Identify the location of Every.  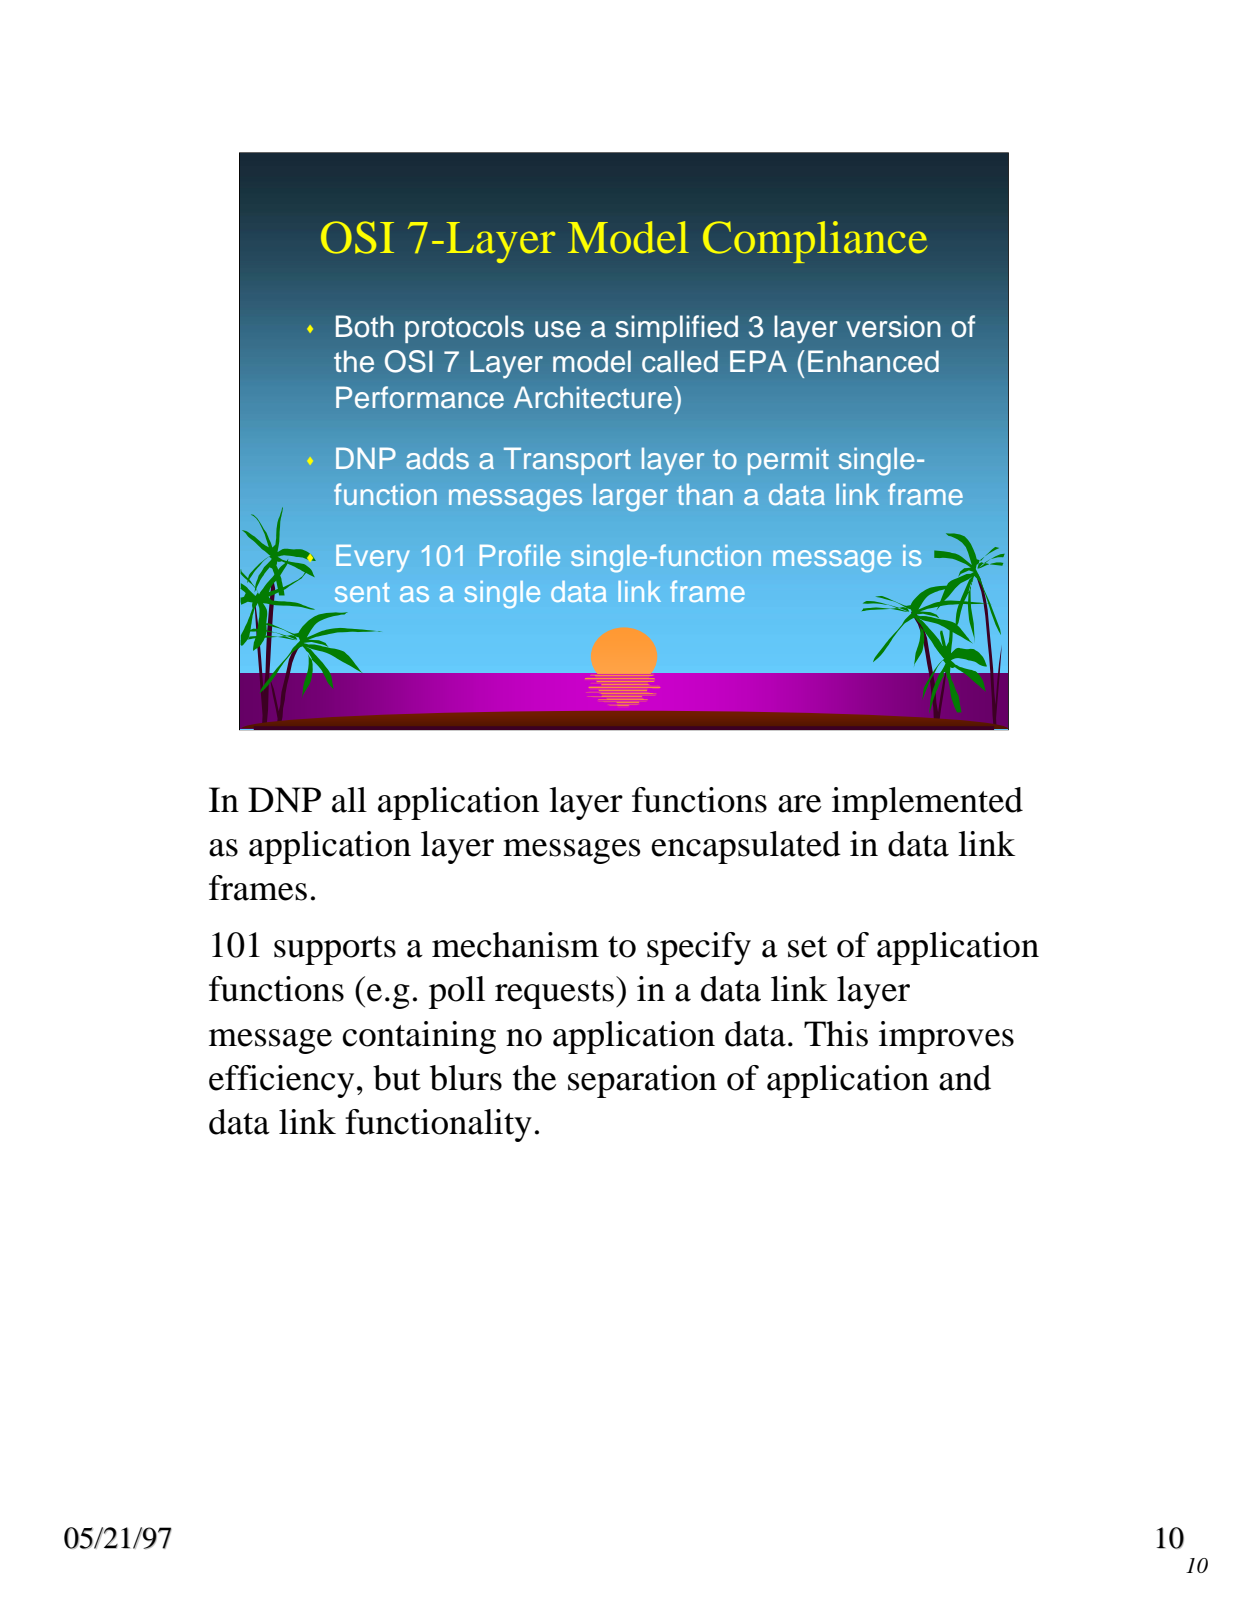
(372, 558).
